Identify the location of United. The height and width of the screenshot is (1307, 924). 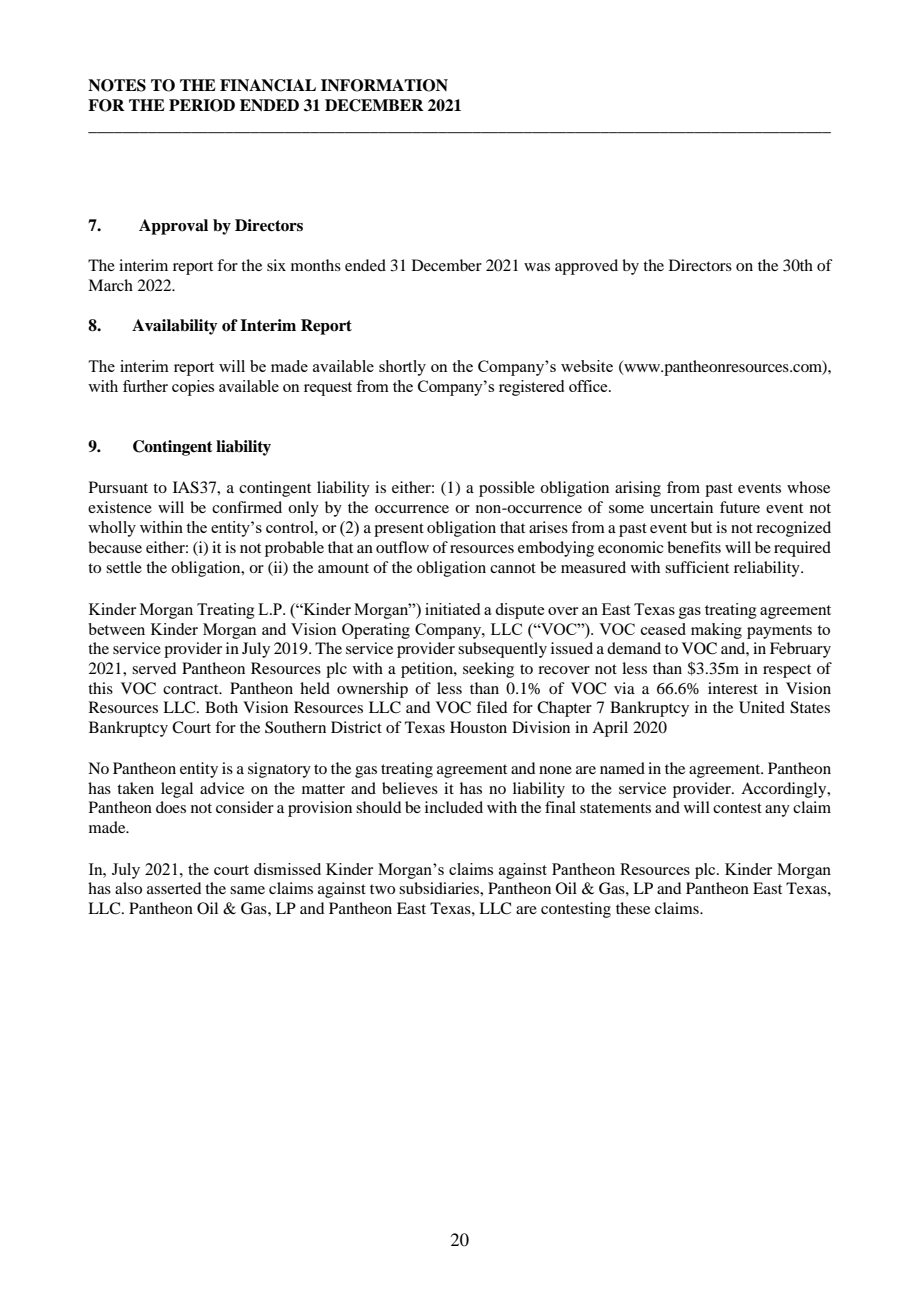
(762, 707).
